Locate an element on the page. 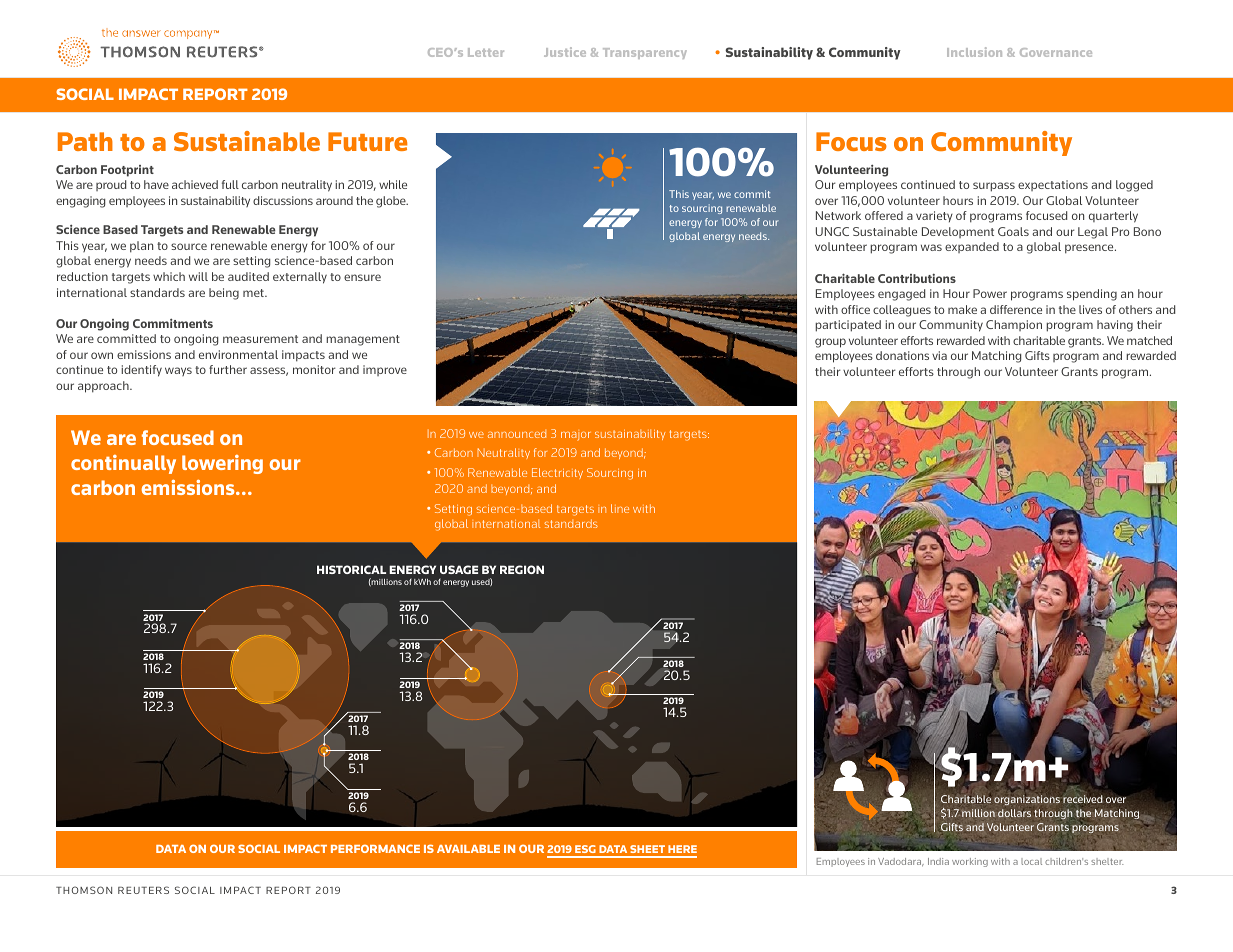  Inclusion is located at coordinates (974, 52).
